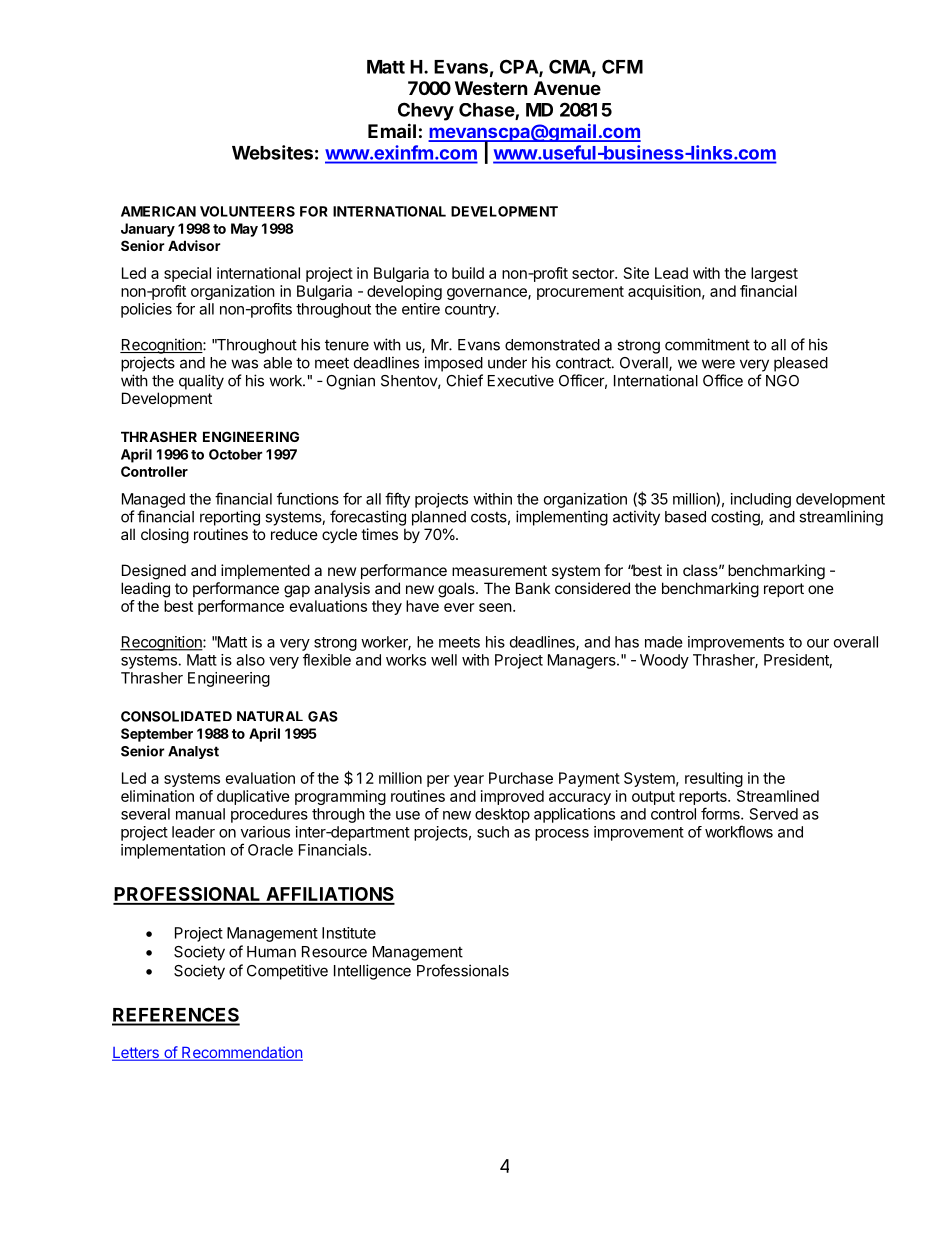 The width and height of the screenshot is (952, 1233). Describe the element at coordinates (774, 814) in the screenshot. I see `Served` at that location.
